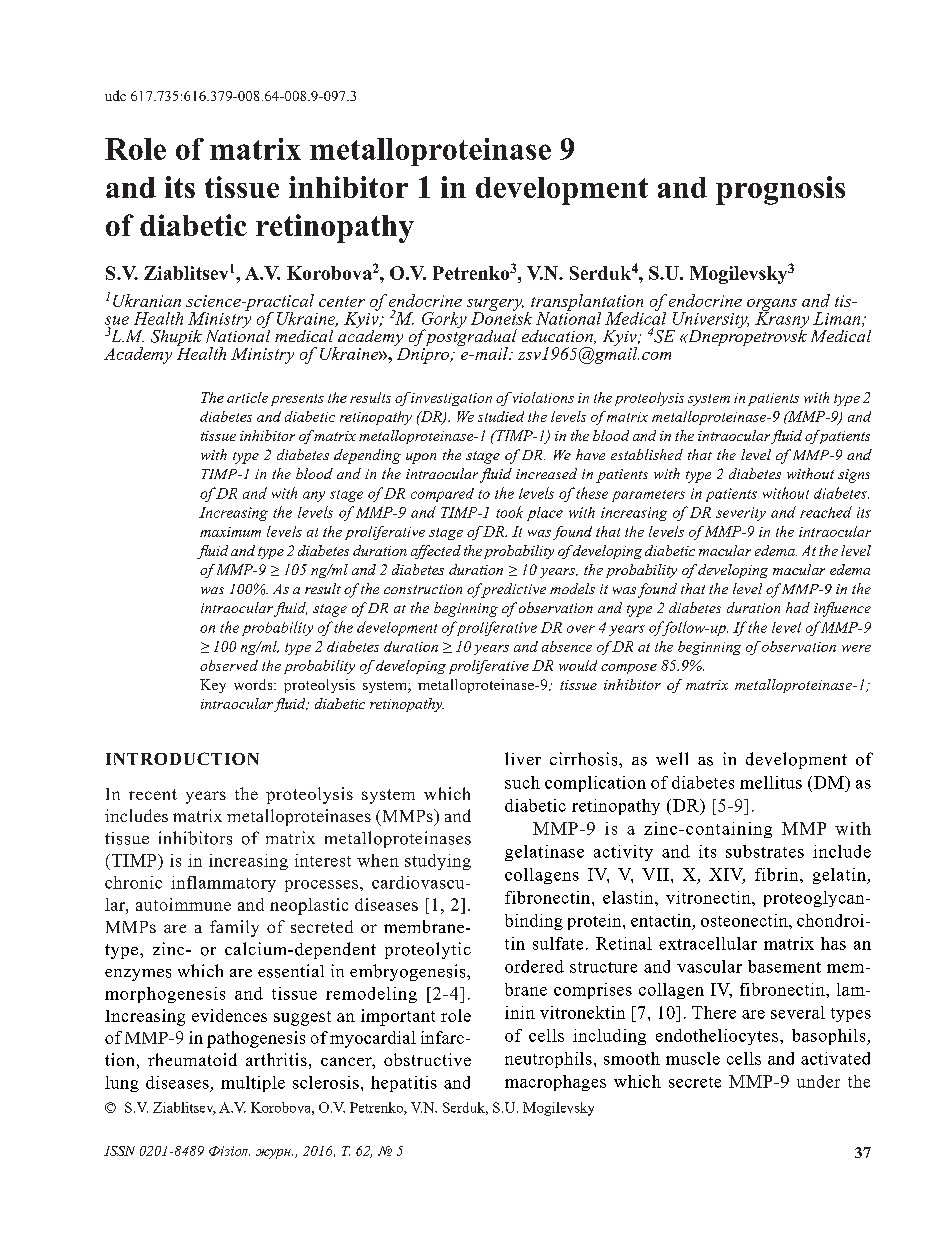  I want to click on inflammatory, so click(223, 884).
